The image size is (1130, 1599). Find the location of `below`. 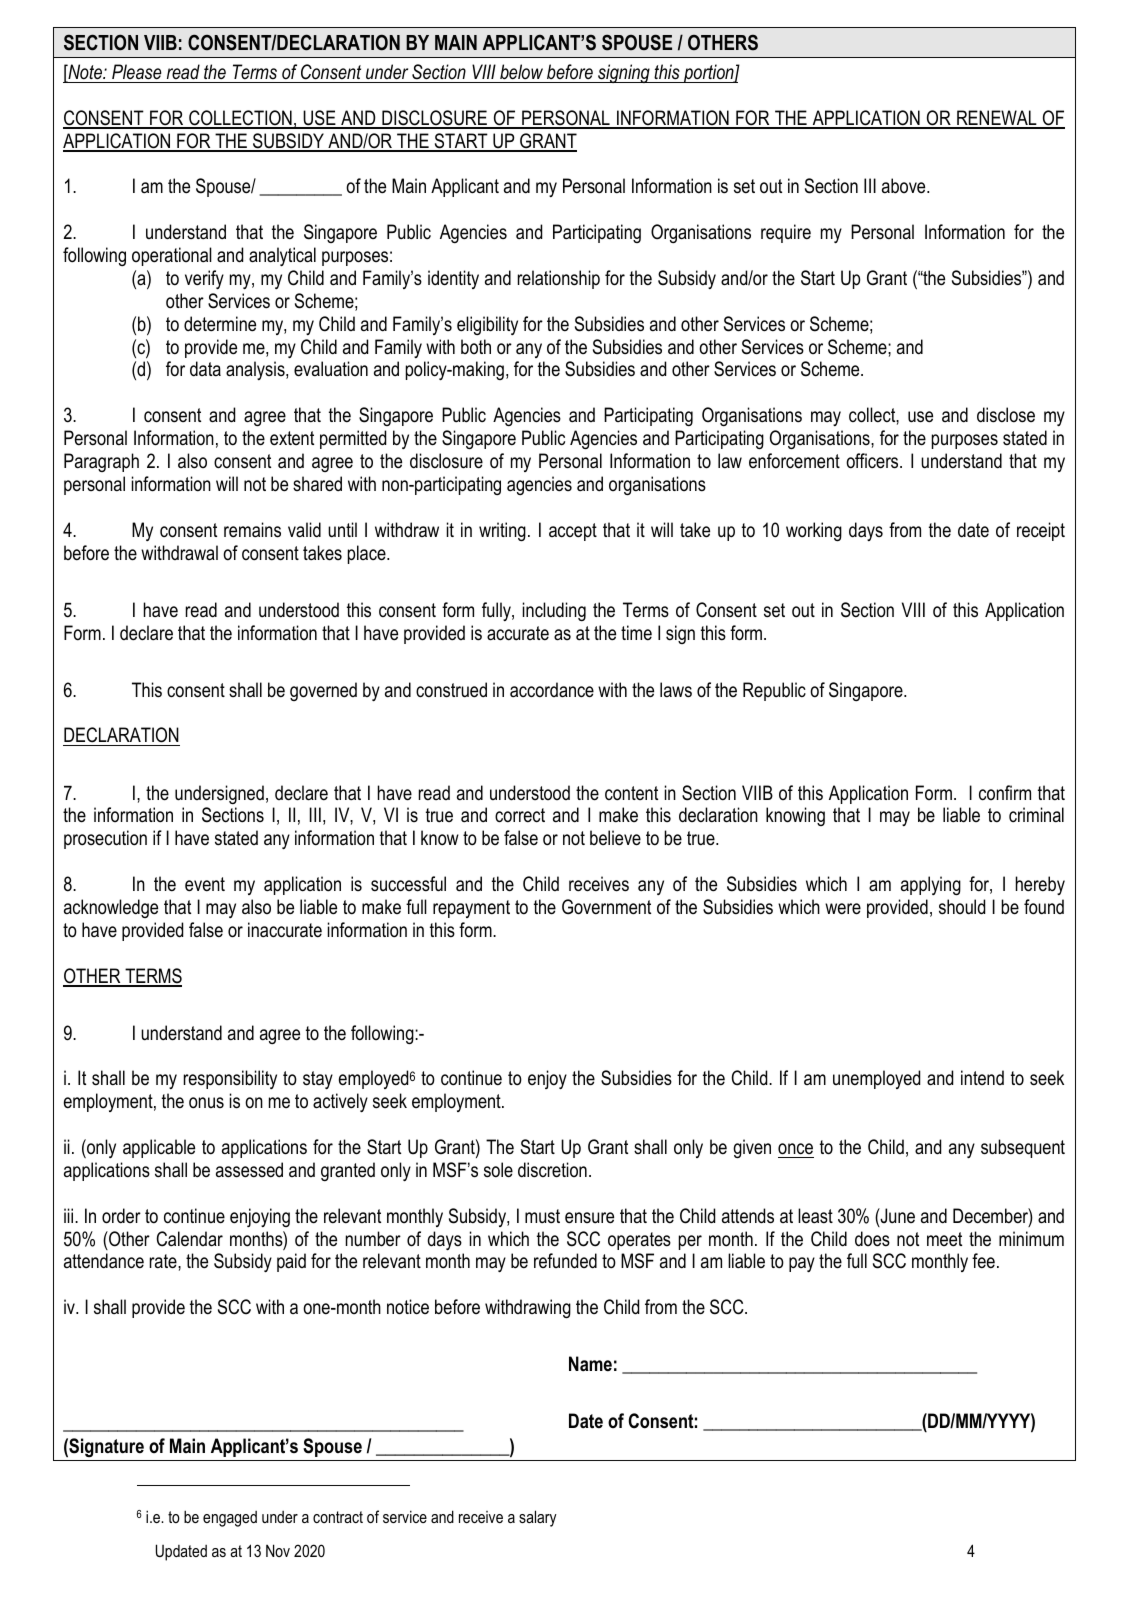

below is located at coordinates (521, 72).
